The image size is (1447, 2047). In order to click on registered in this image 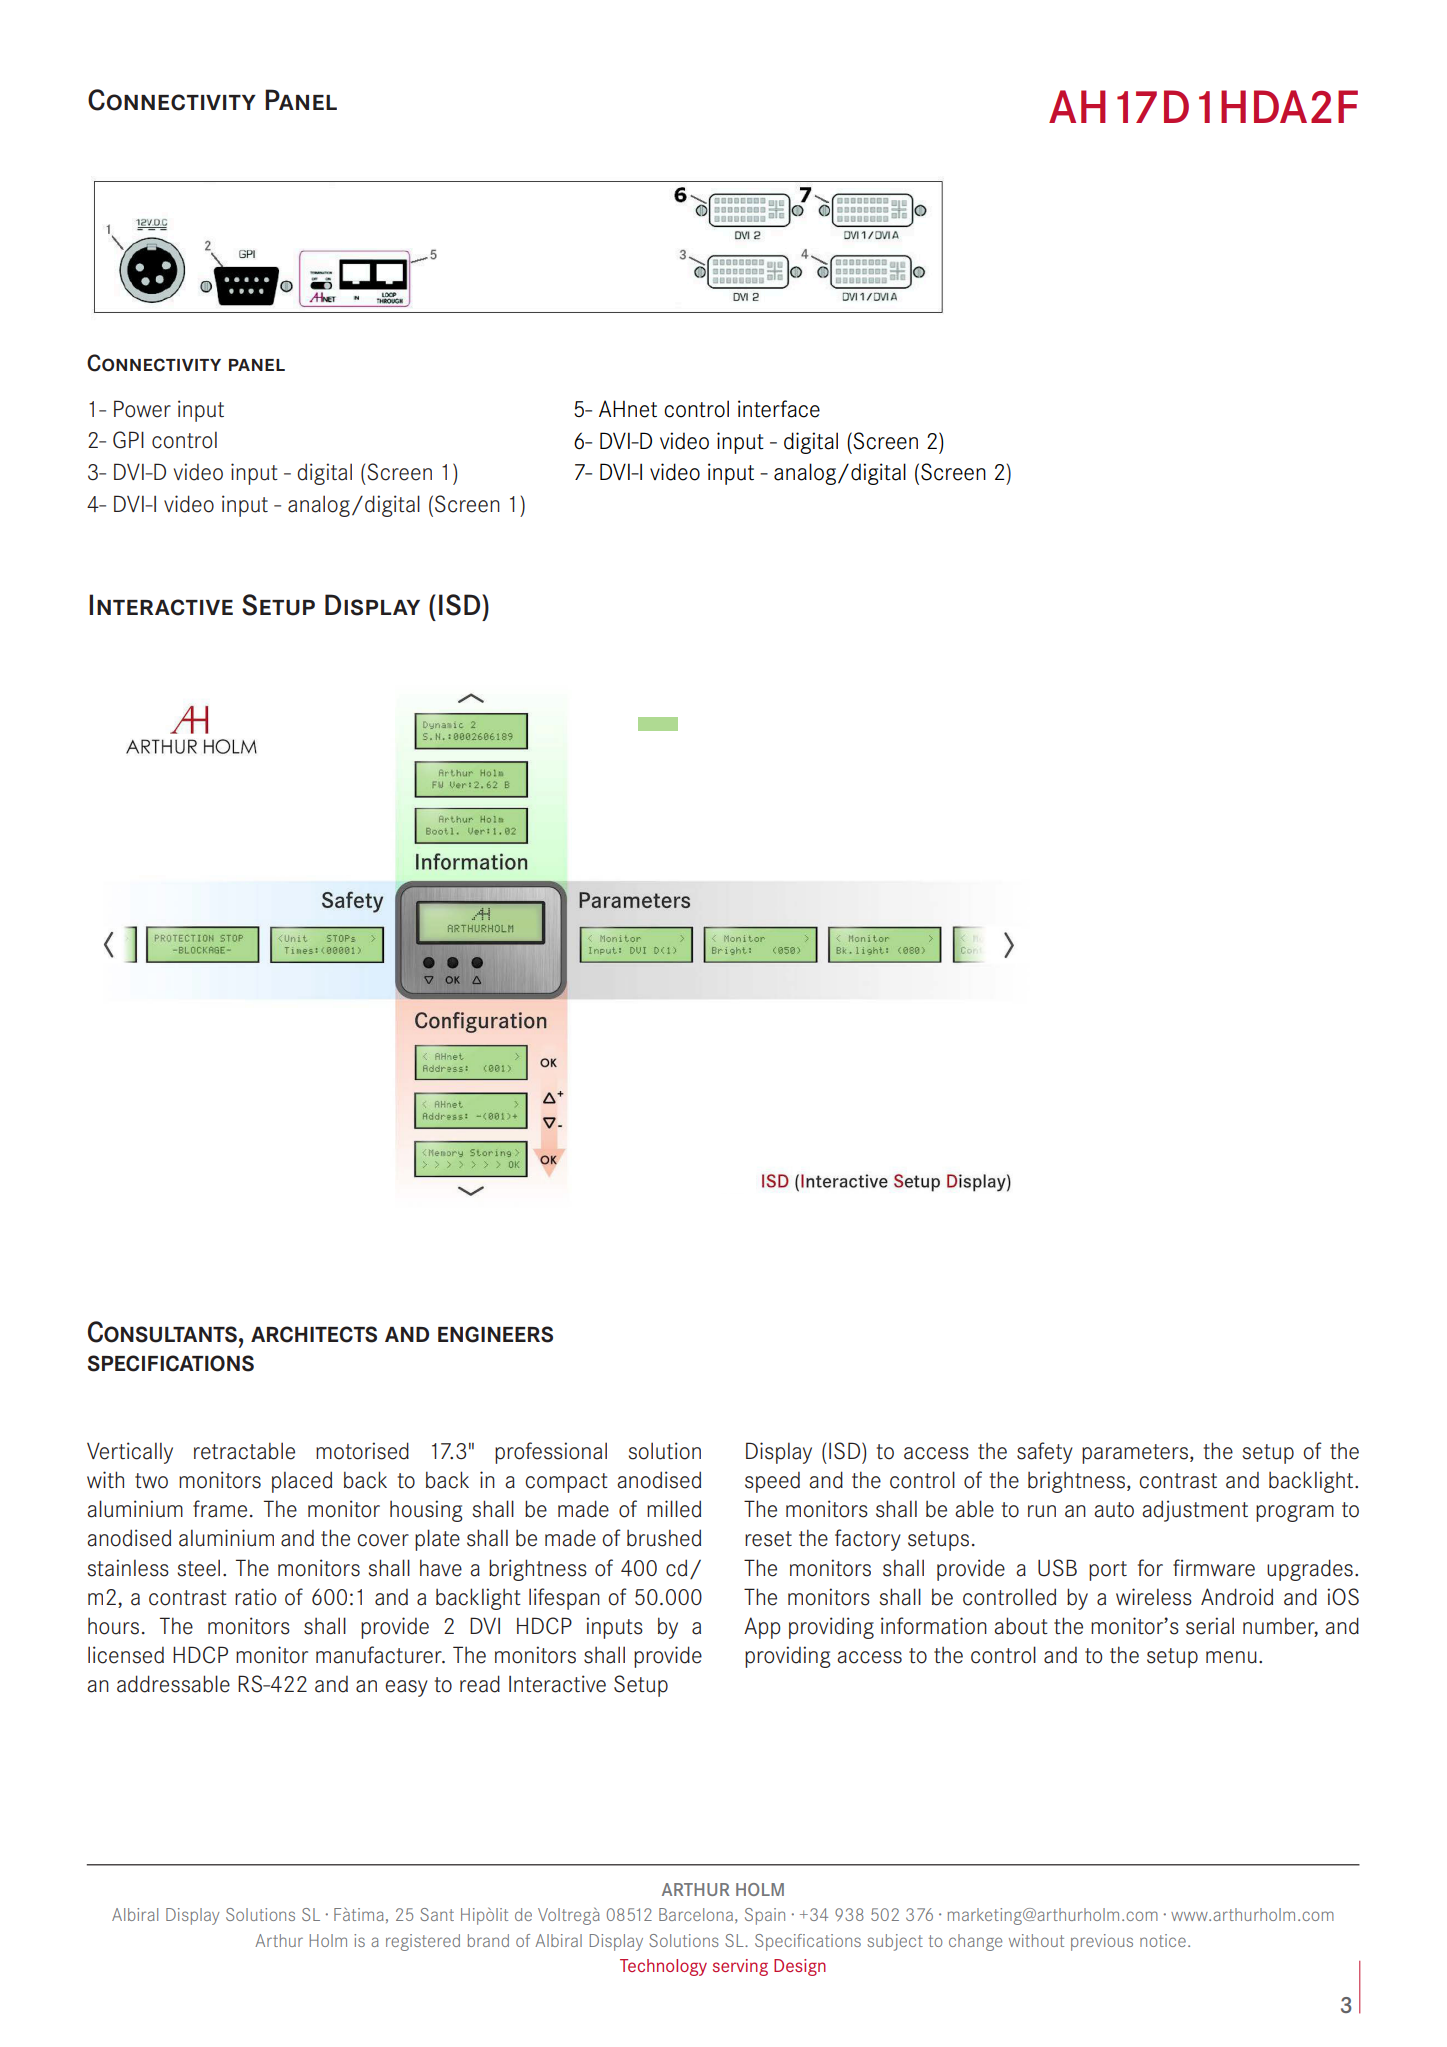, I will do `click(423, 1942)`.
